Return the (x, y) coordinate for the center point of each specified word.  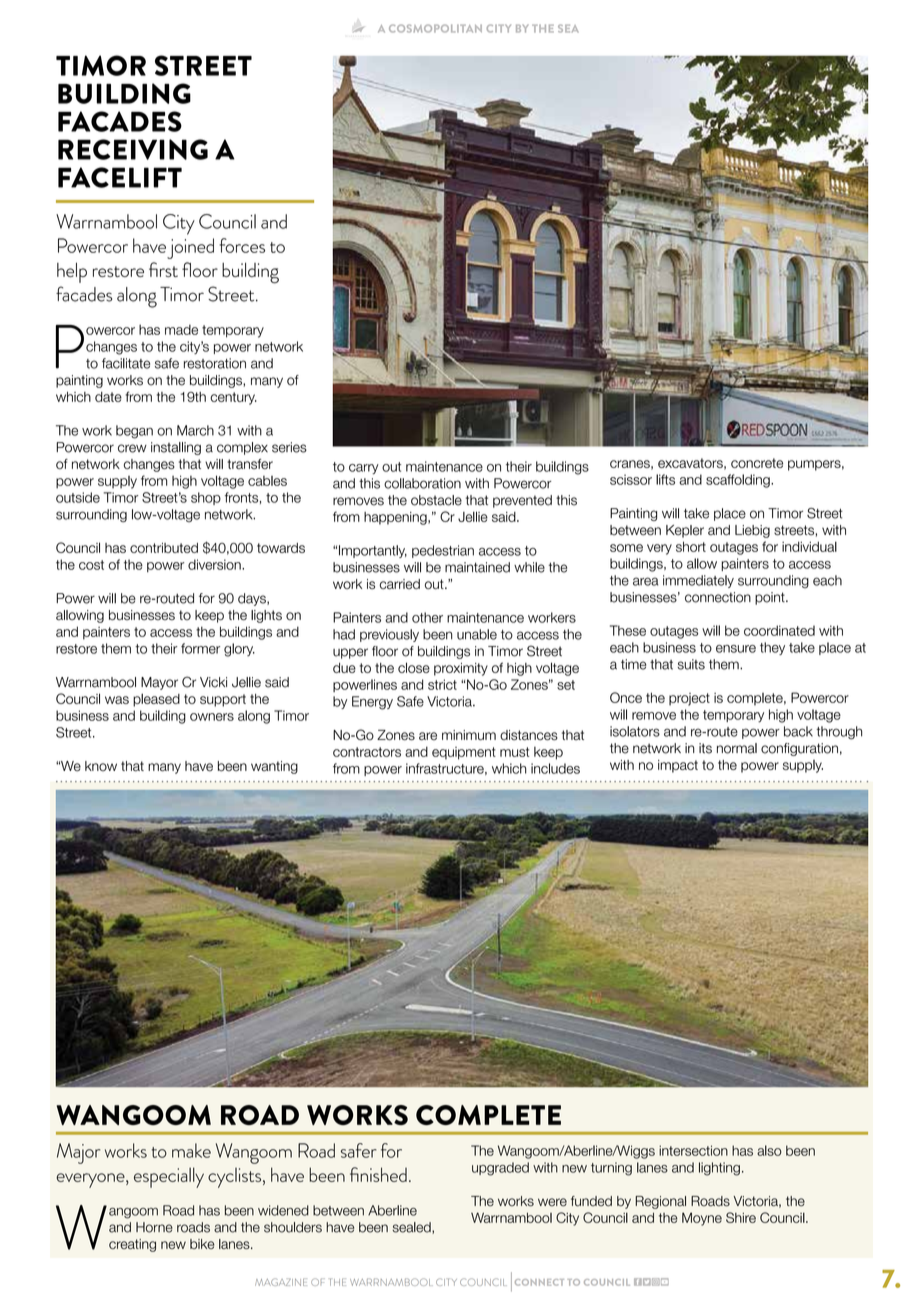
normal (737, 748)
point (771, 598)
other (427, 617)
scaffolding (739, 481)
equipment (464, 753)
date (108, 397)
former (200, 648)
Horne (154, 1227)
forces (242, 245)
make (191, 1150)
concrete (757, 463)
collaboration (422, 483)
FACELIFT (120, 177)
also (769, 1150)
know (101, 766)
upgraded (500, 1169)
